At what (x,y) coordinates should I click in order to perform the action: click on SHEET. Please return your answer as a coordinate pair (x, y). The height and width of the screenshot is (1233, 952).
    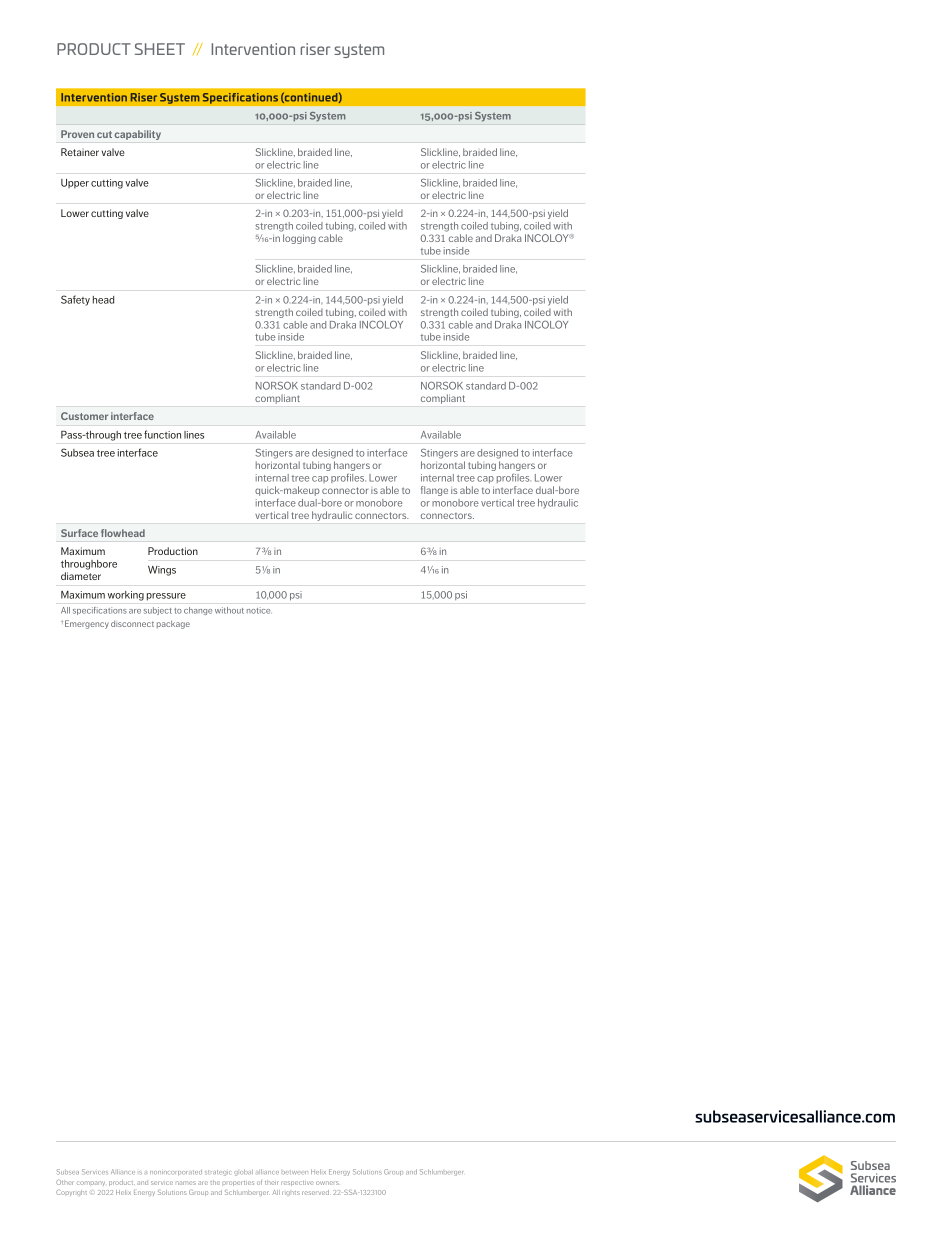
    Looking at the image, I should click on (160, 49).
